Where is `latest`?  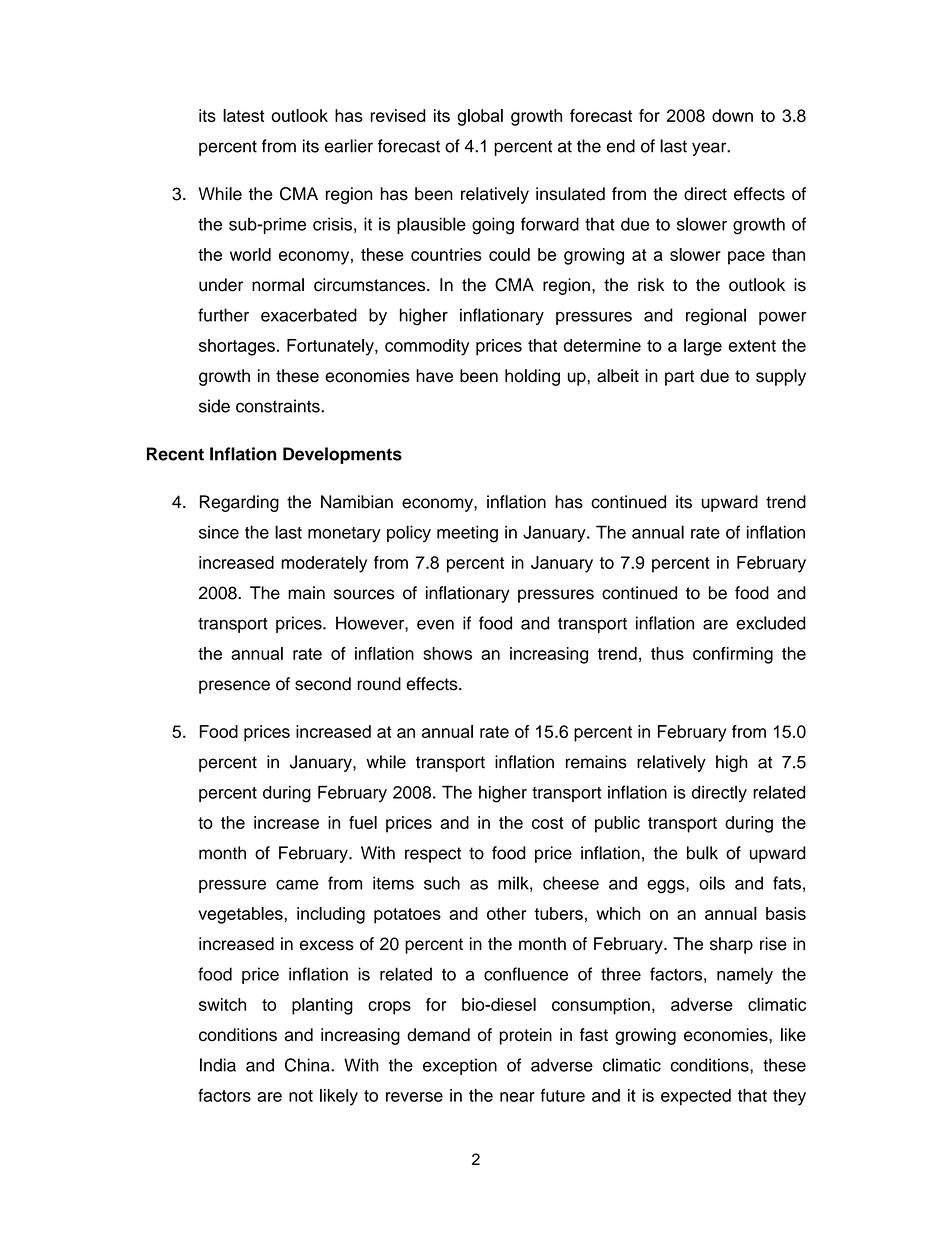 latest is located at coordinates (243, 115).
